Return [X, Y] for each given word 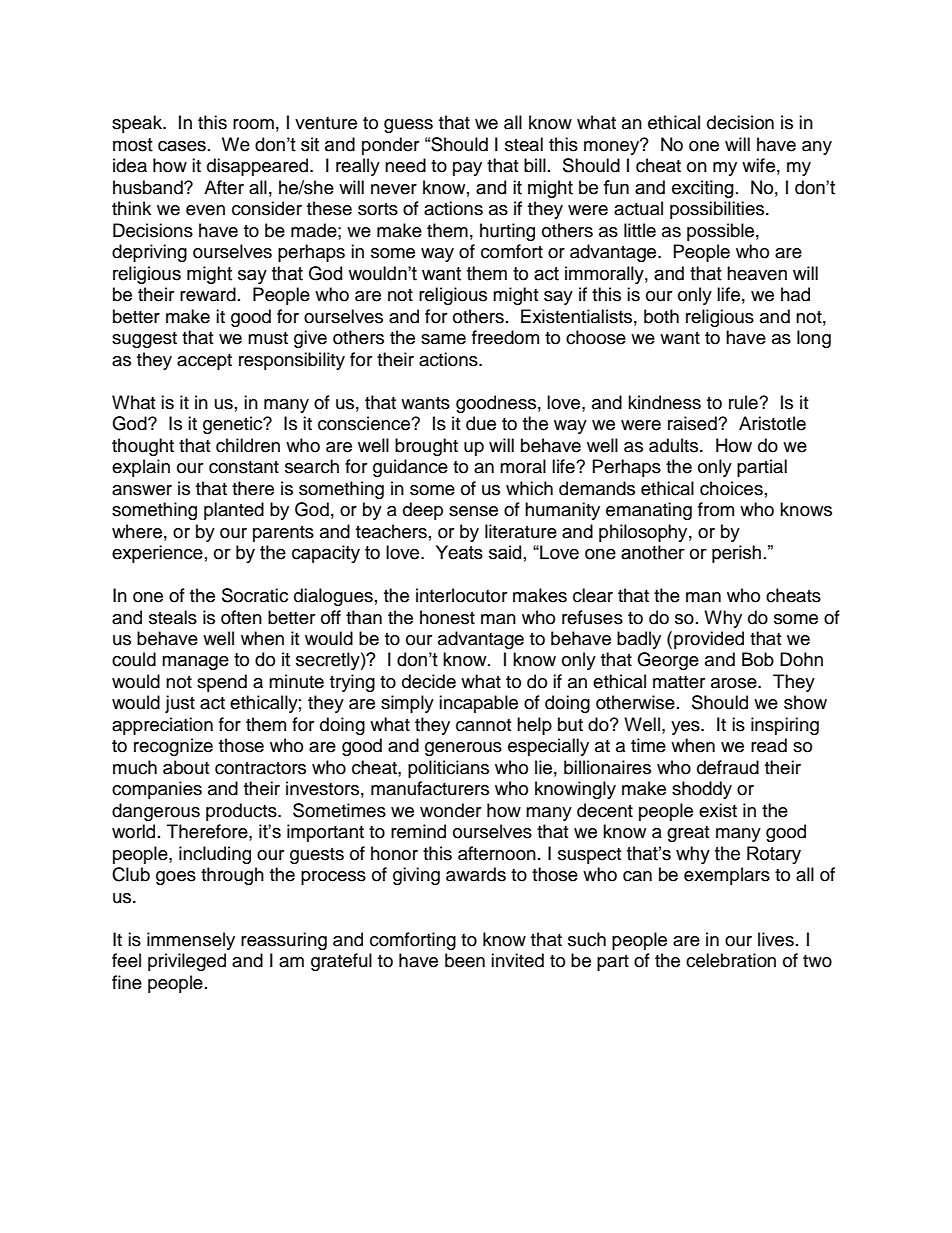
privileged [187, 962]
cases [182, 146]
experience [157, 554]
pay [467, 169]
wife [758, 165]
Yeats [459, 552]
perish [736, 554]
